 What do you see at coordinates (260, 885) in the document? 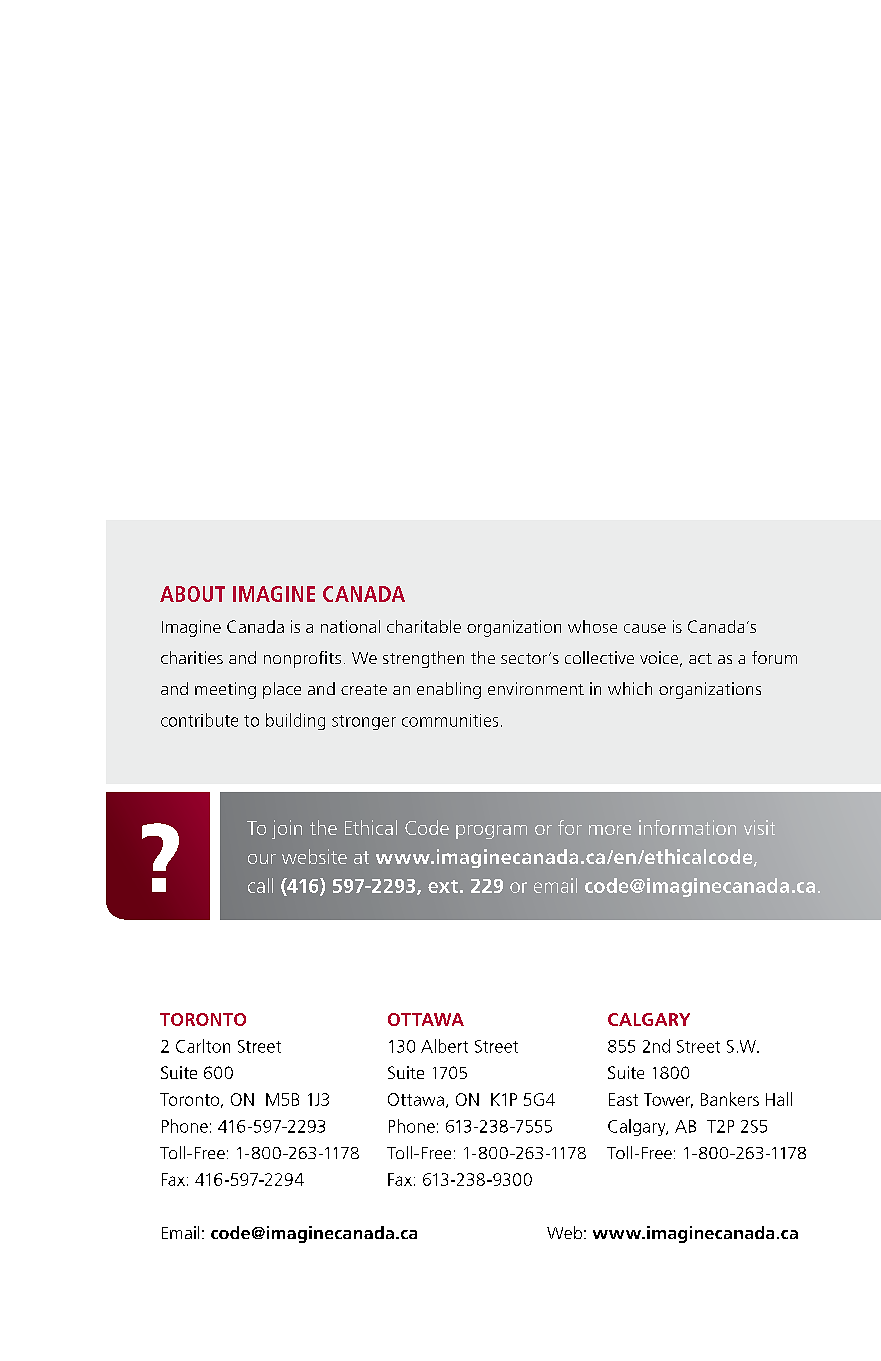
I see `call` at bounding box center [260, 885].
